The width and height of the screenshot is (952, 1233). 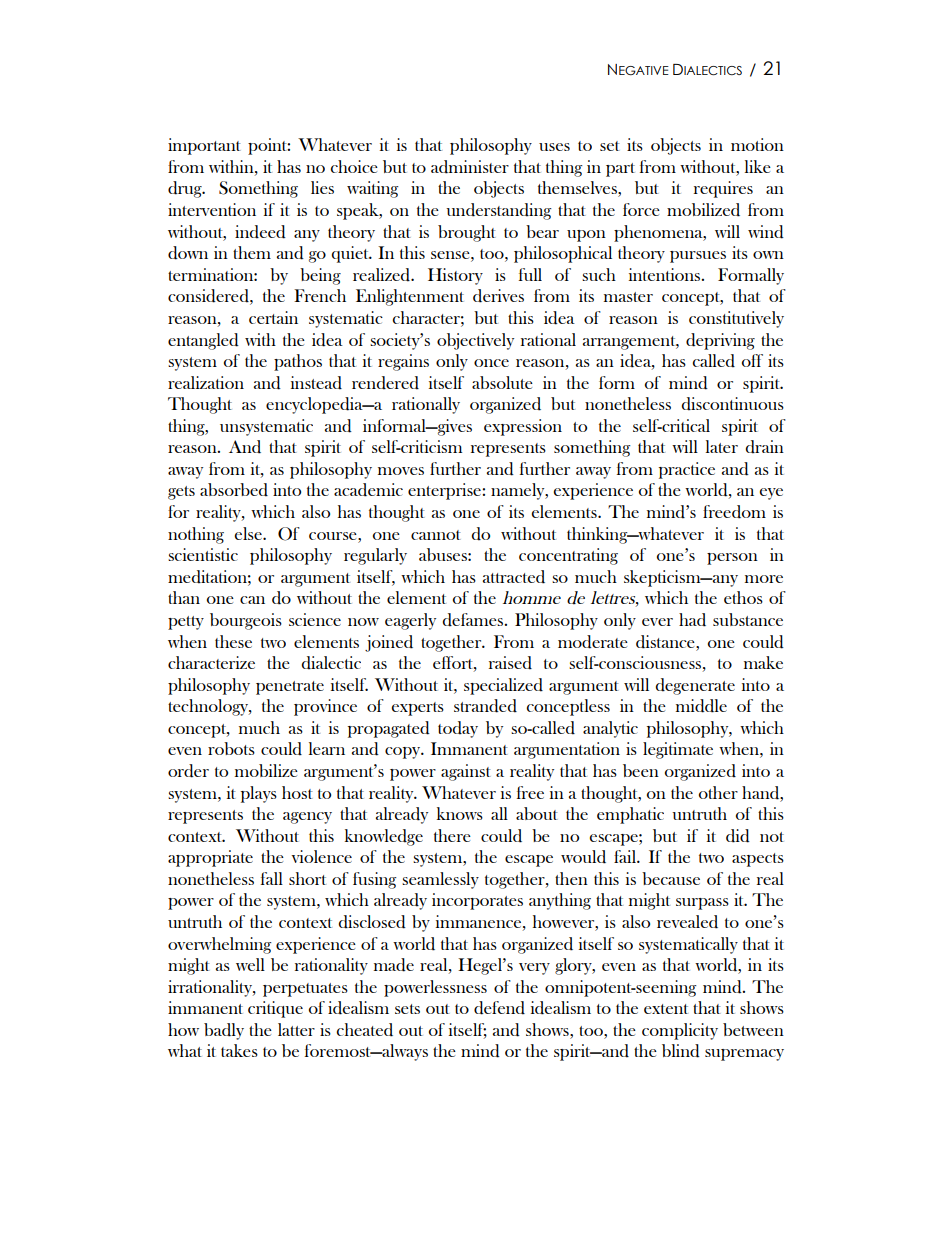 What do you see at coordinates (259, 794) in the screenshot?
I see `plays` at bounding box center [259, 794].
